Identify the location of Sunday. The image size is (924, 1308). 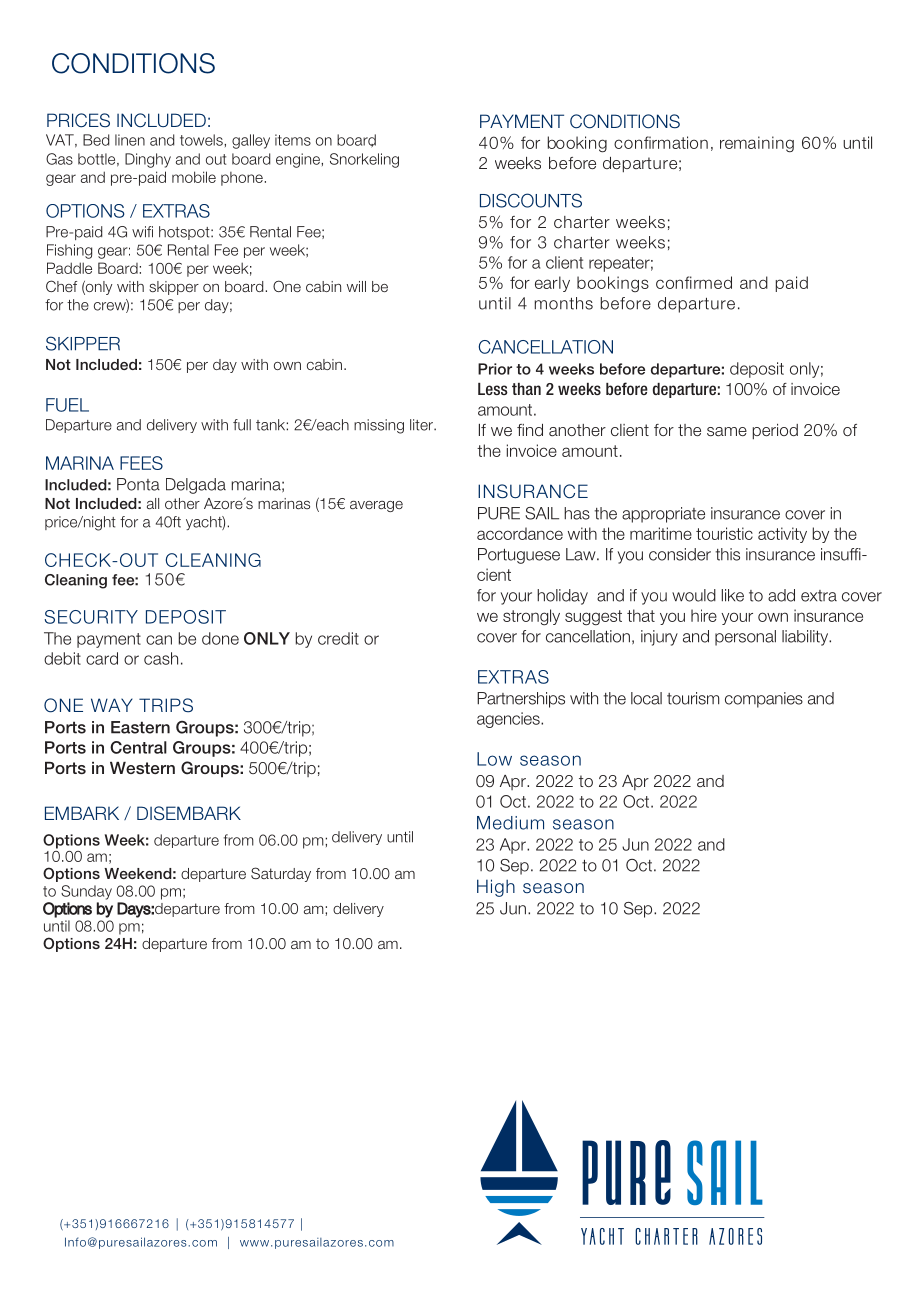
(86, 892).
